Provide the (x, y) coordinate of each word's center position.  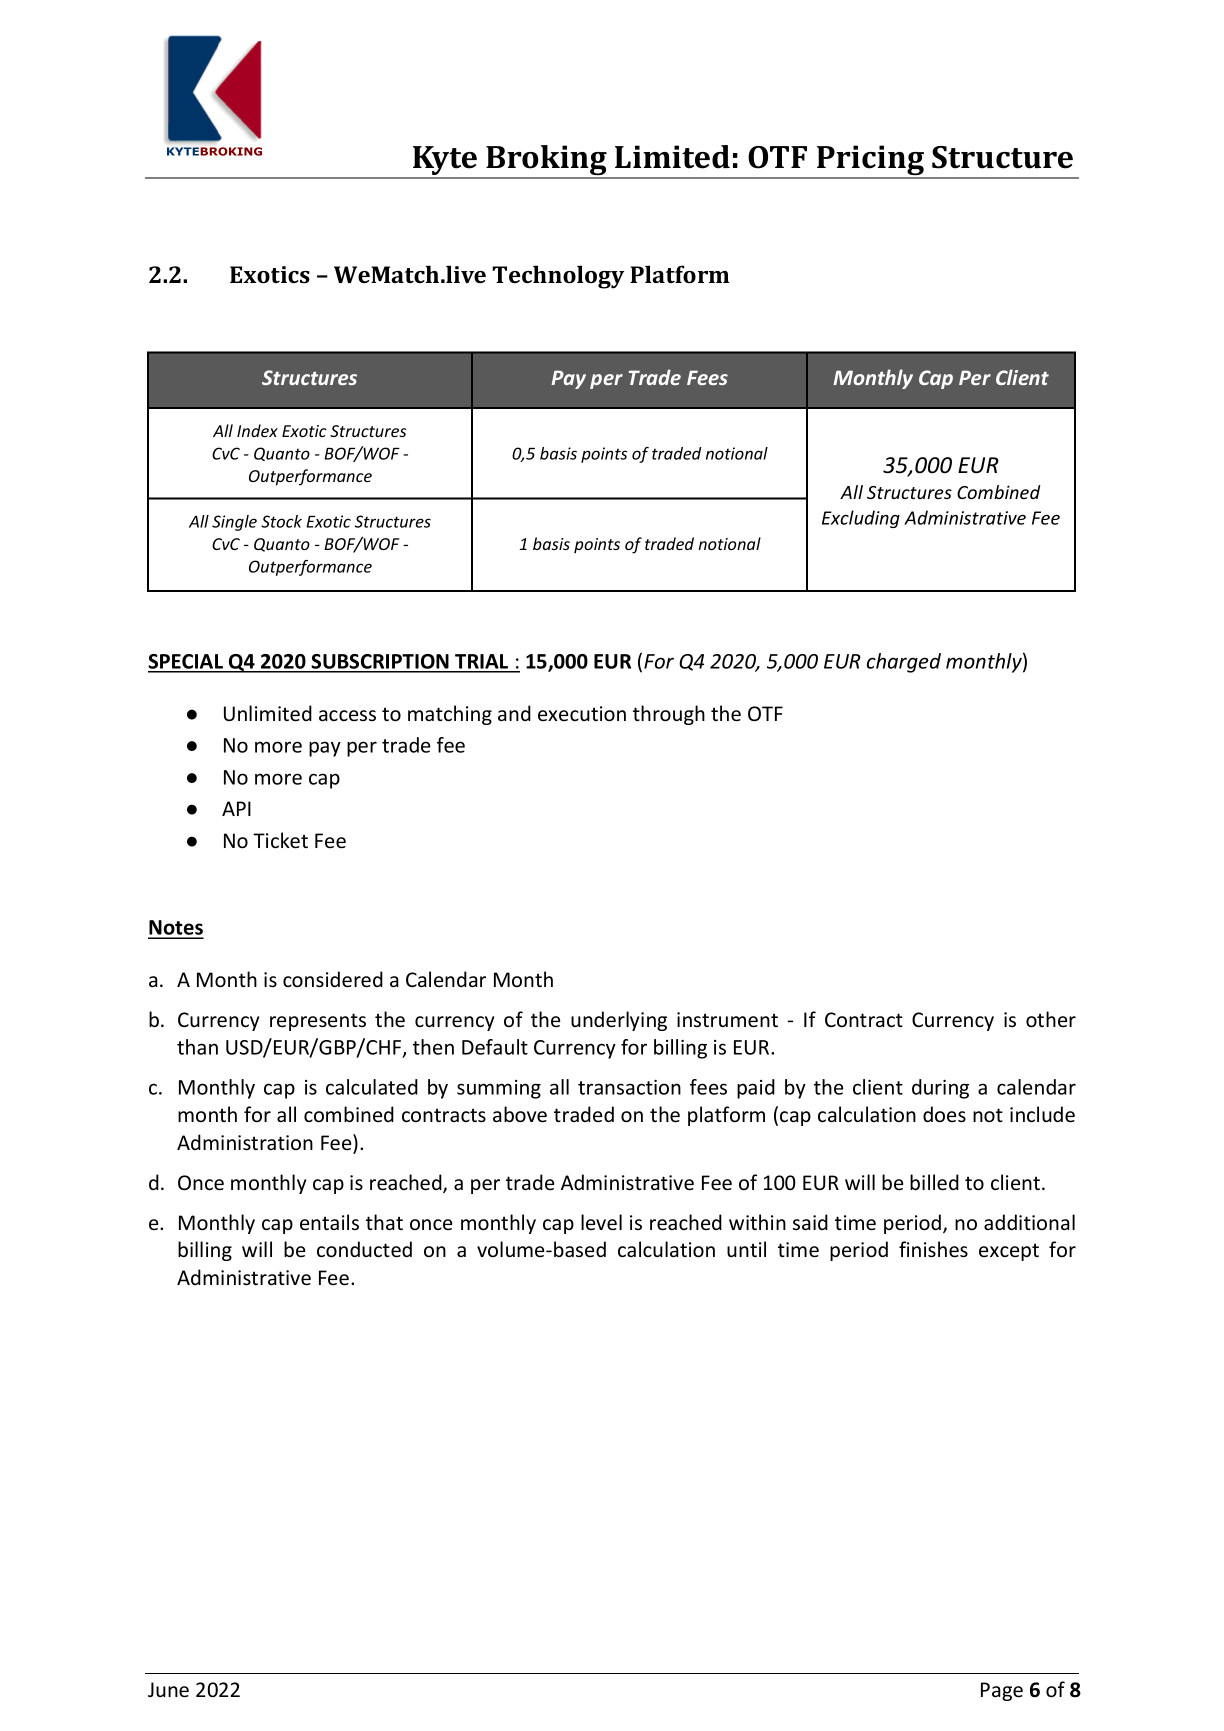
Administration (245, 1142)
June (168, 1690)
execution (582, 713)
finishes (933, 1249)
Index (257, 430)
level (601, 1222)
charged (904, 663)
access (347, 715)
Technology (558, 277)
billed (934, 1182)
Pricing (870, 161)
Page (1002, 1691)
